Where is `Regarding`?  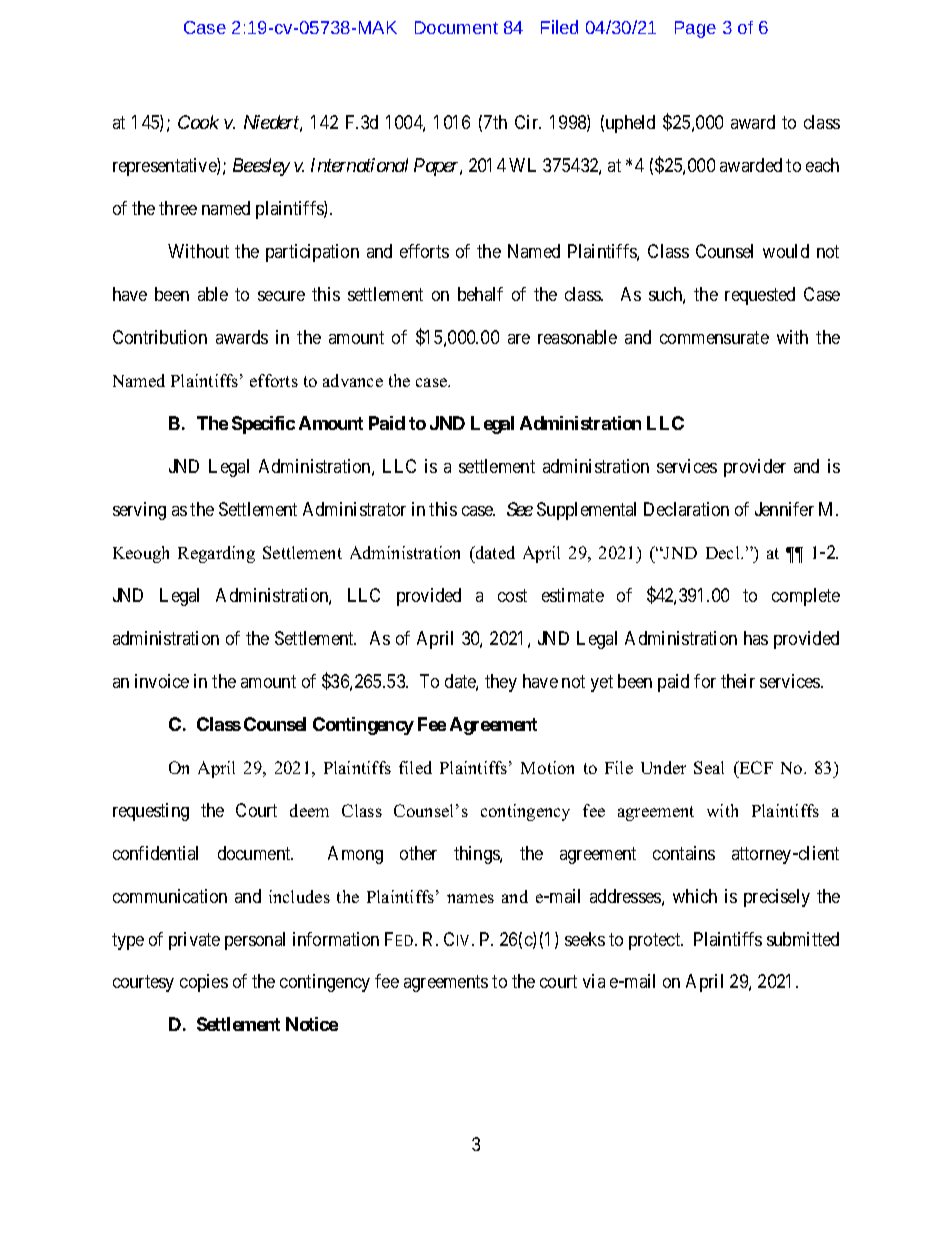 Regarding is located at coordinates (216, 554).
